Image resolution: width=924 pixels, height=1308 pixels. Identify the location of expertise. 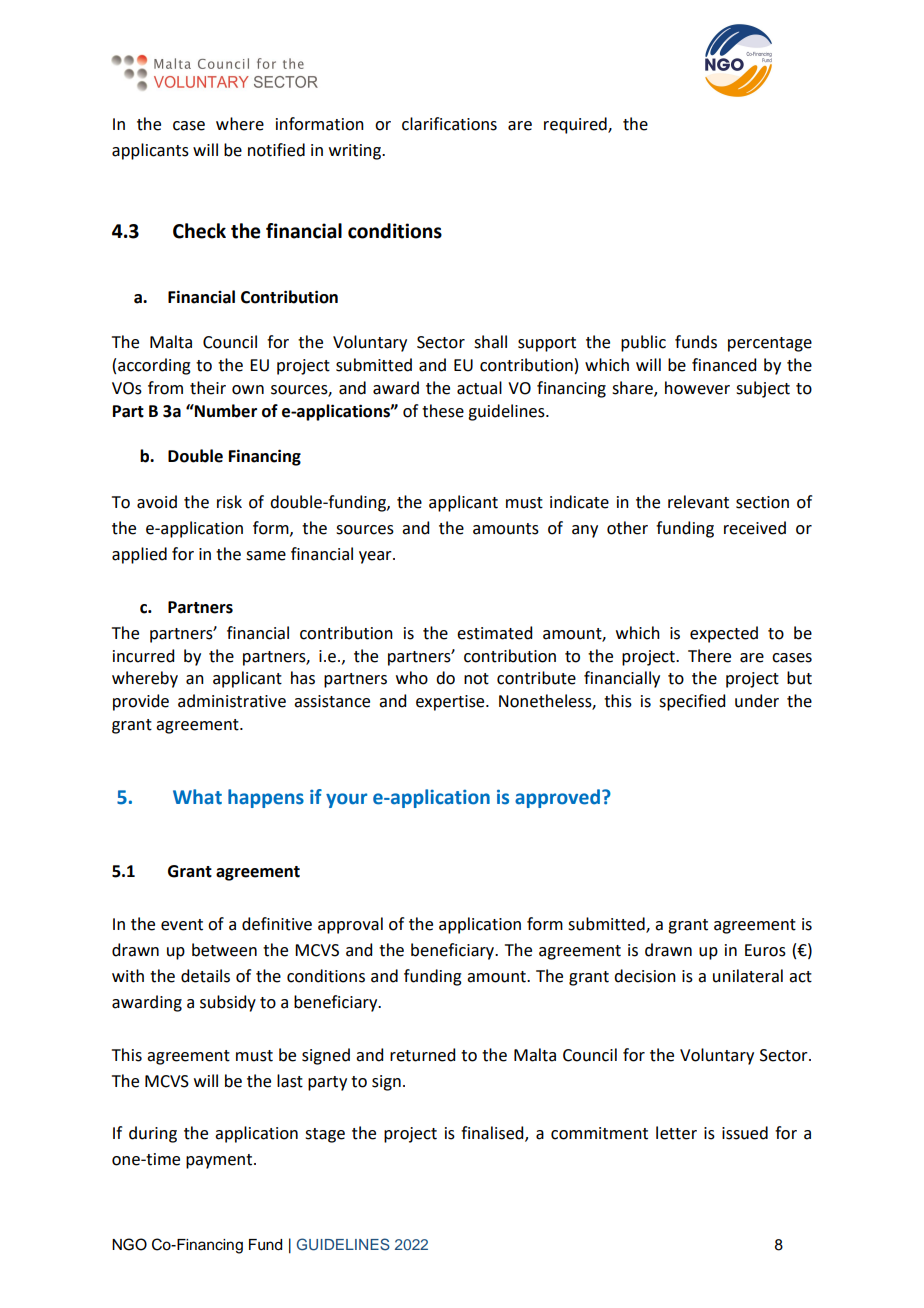
(451, 703).
